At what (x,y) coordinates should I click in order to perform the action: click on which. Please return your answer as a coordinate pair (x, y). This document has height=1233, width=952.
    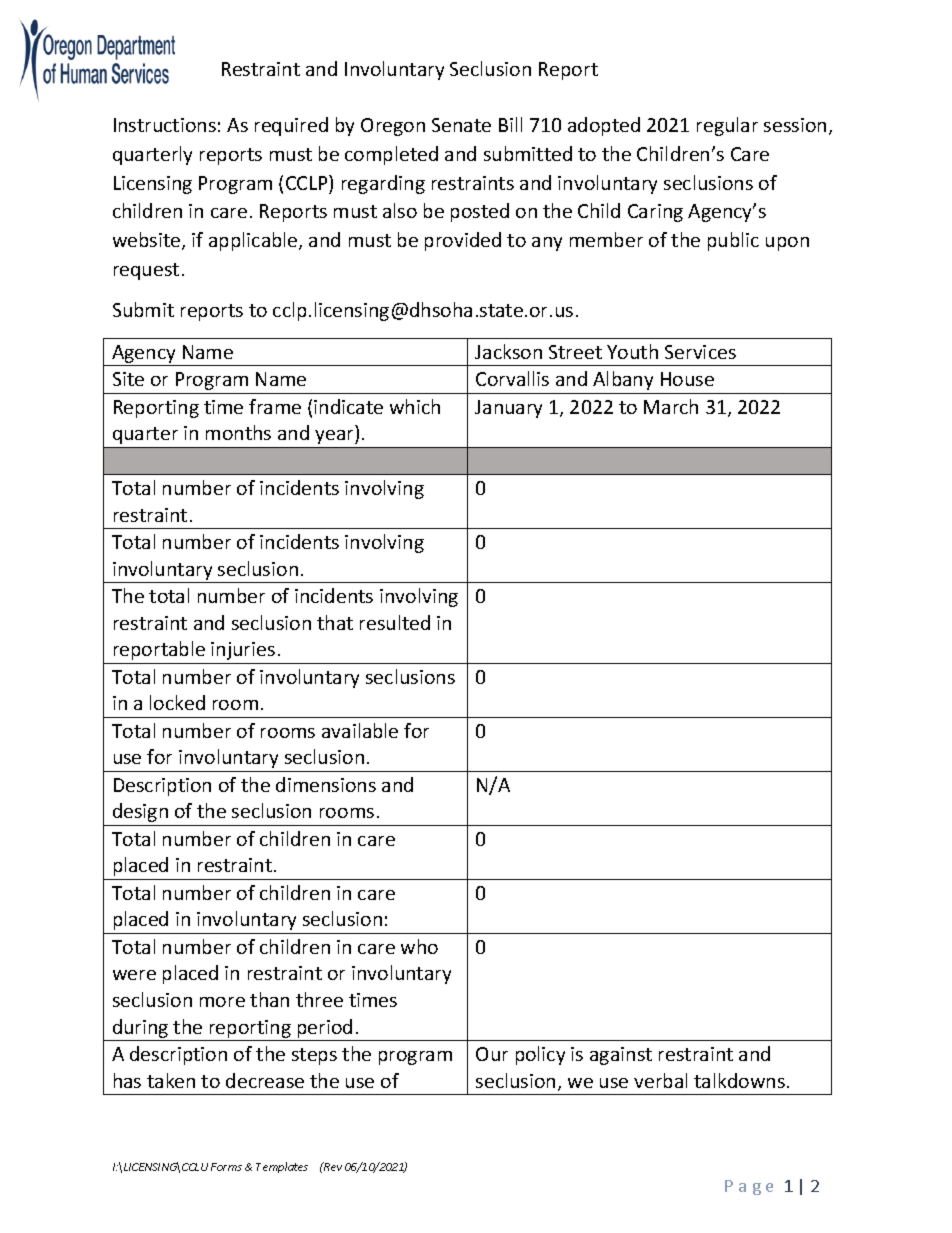
    Looking at the image, I should click on (415, 406).
